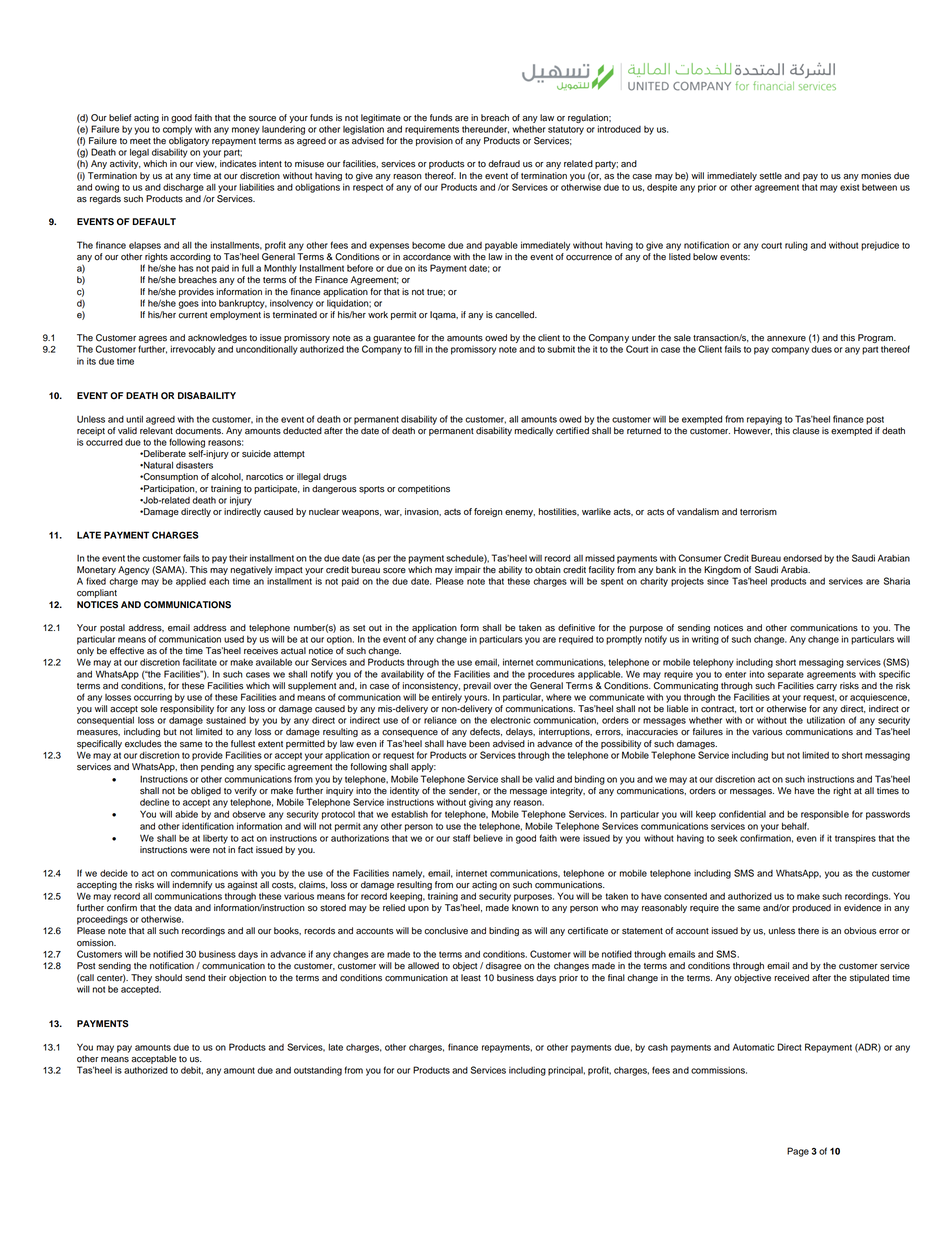 This screenshot has width=952, height=1233. What do you see at coordinates (771, 176) in the screenshot?
I see `settle` at bounding box center [771, 176].
